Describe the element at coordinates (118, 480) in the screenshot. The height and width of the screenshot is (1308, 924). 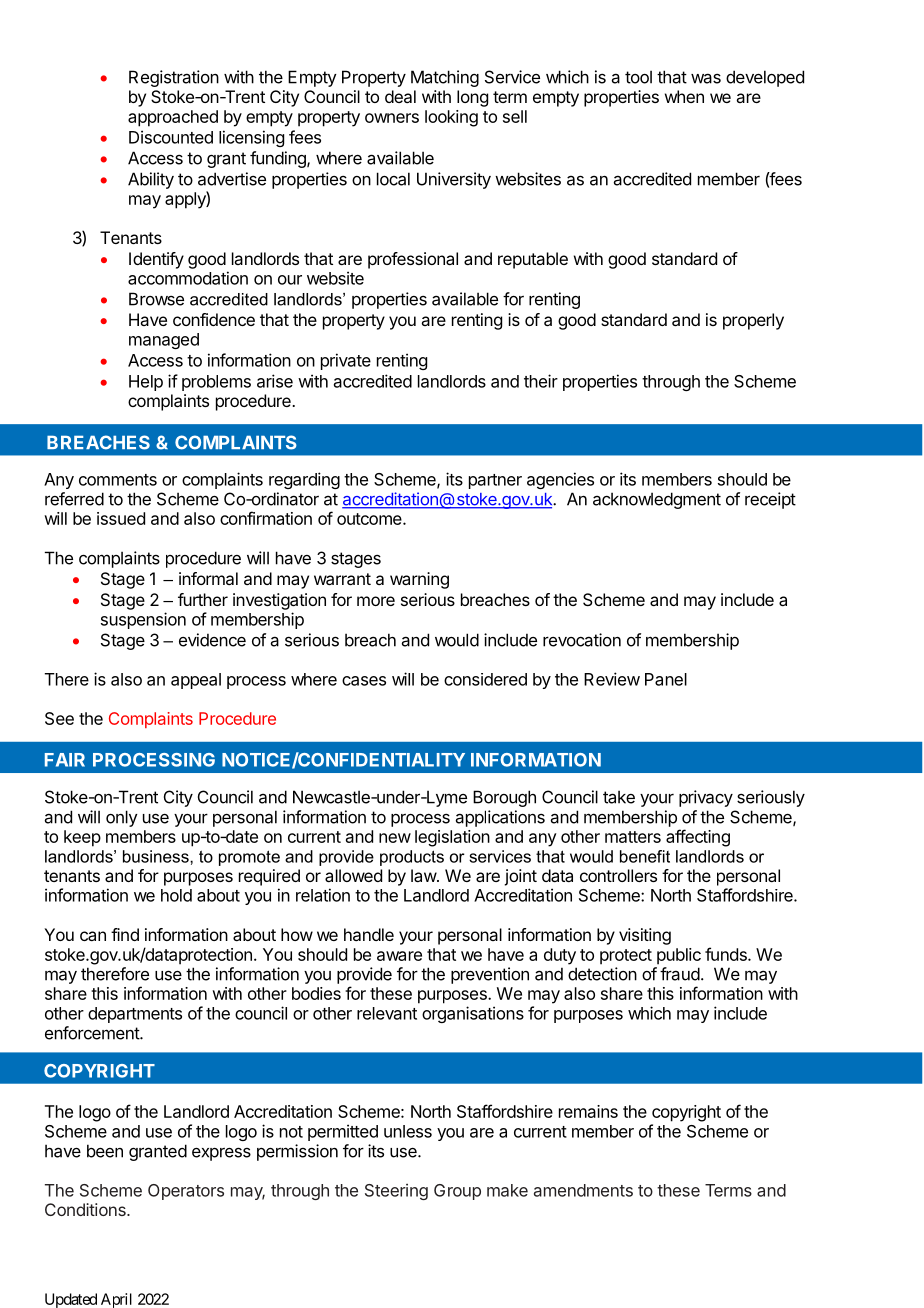
I see `comments` at that location.
